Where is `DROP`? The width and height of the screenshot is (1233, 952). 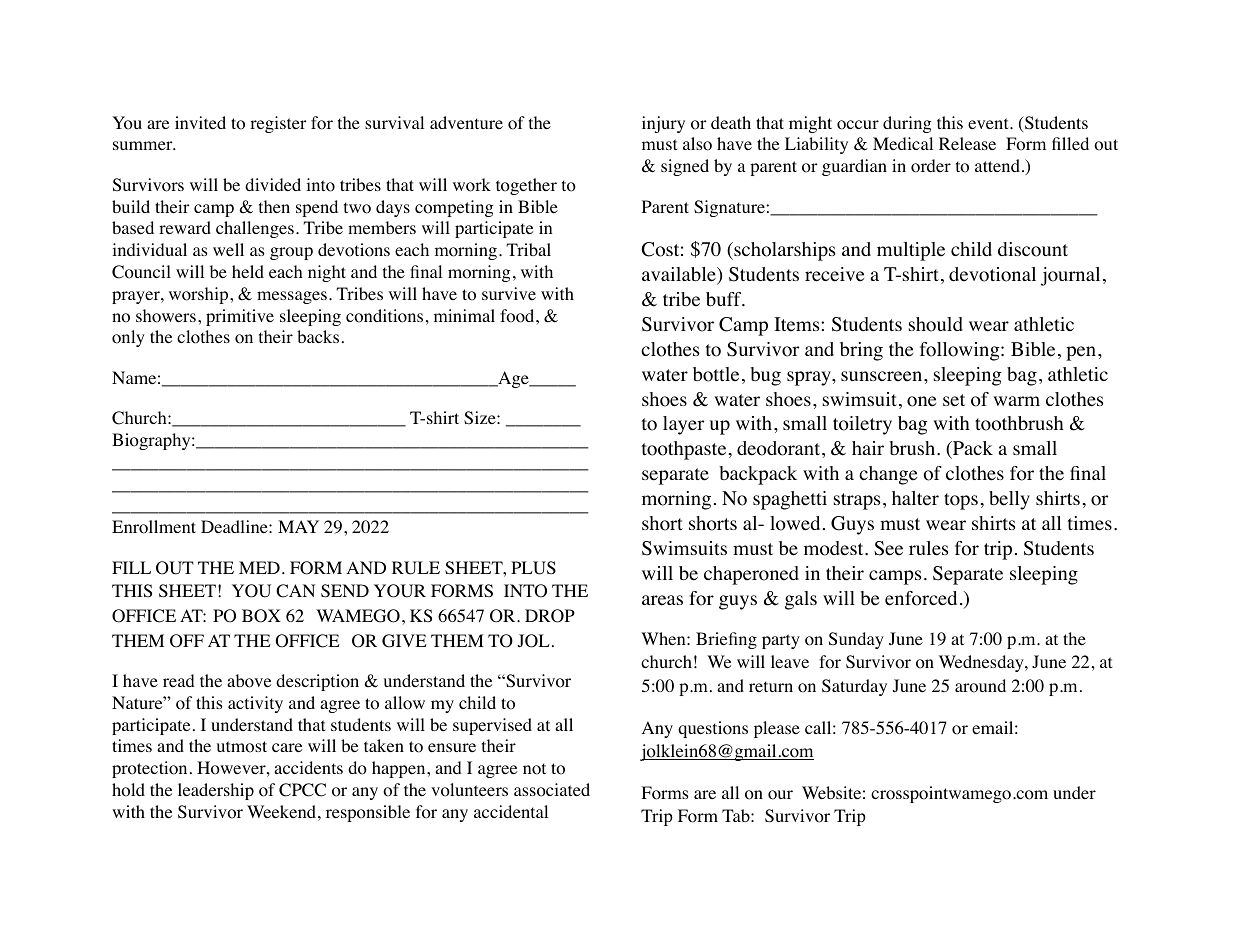
DROP is located at coordinates (550, 616).
